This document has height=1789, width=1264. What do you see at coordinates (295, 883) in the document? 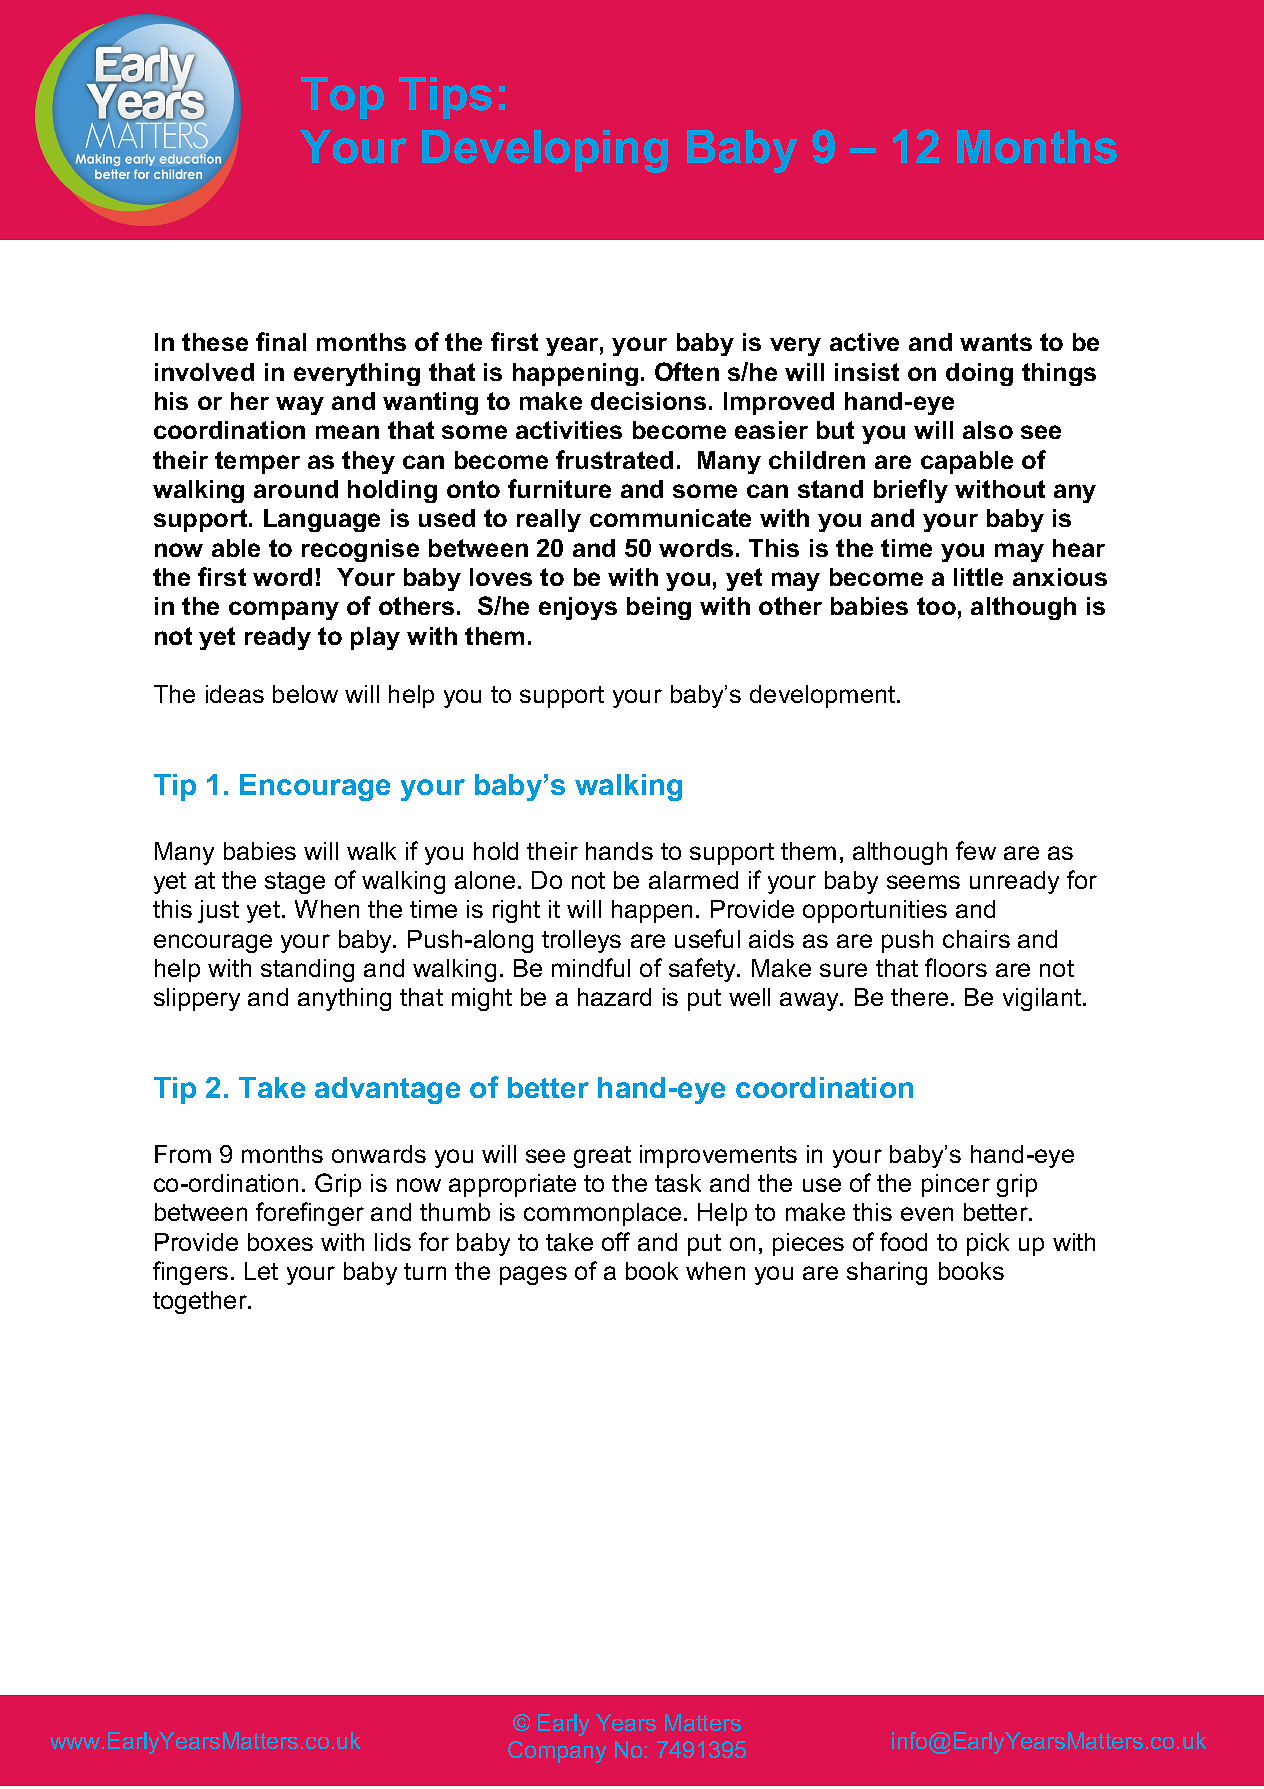
I see `stage` at bounding box center [295, 883].
